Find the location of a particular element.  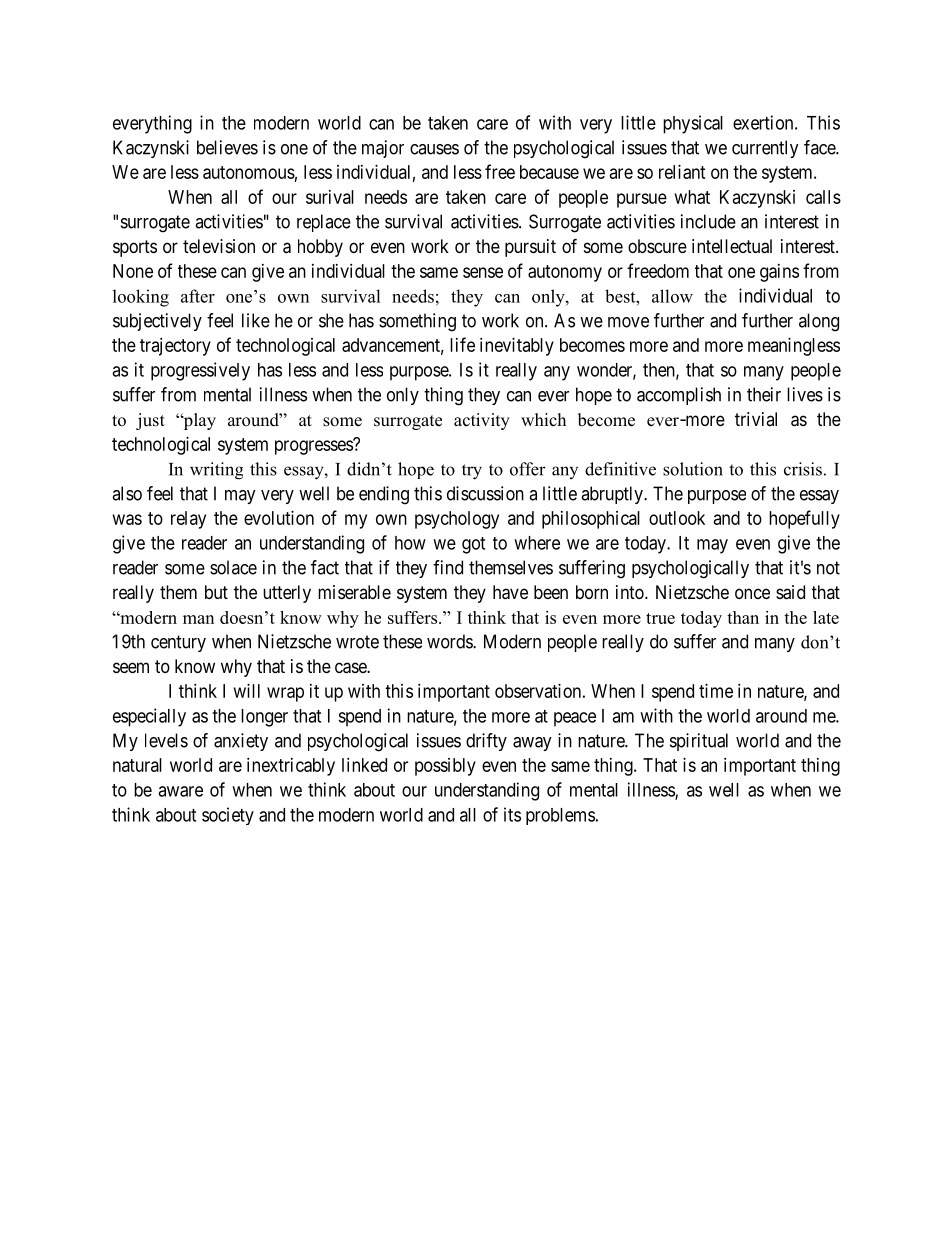

causes is located at coordinates (434, 149).
